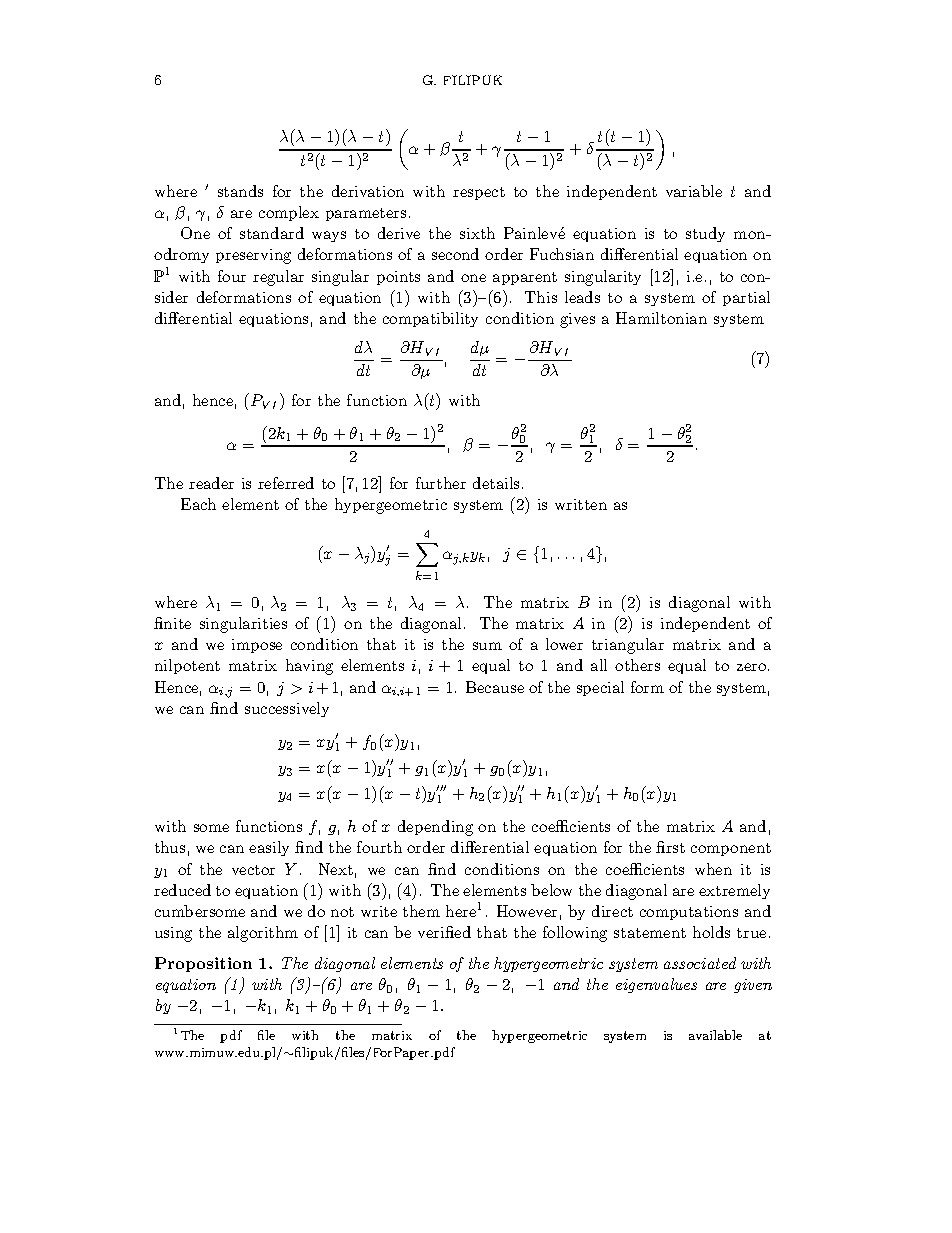 This image has width=952, height=1233. I want to click on study, so click(705, 234).
